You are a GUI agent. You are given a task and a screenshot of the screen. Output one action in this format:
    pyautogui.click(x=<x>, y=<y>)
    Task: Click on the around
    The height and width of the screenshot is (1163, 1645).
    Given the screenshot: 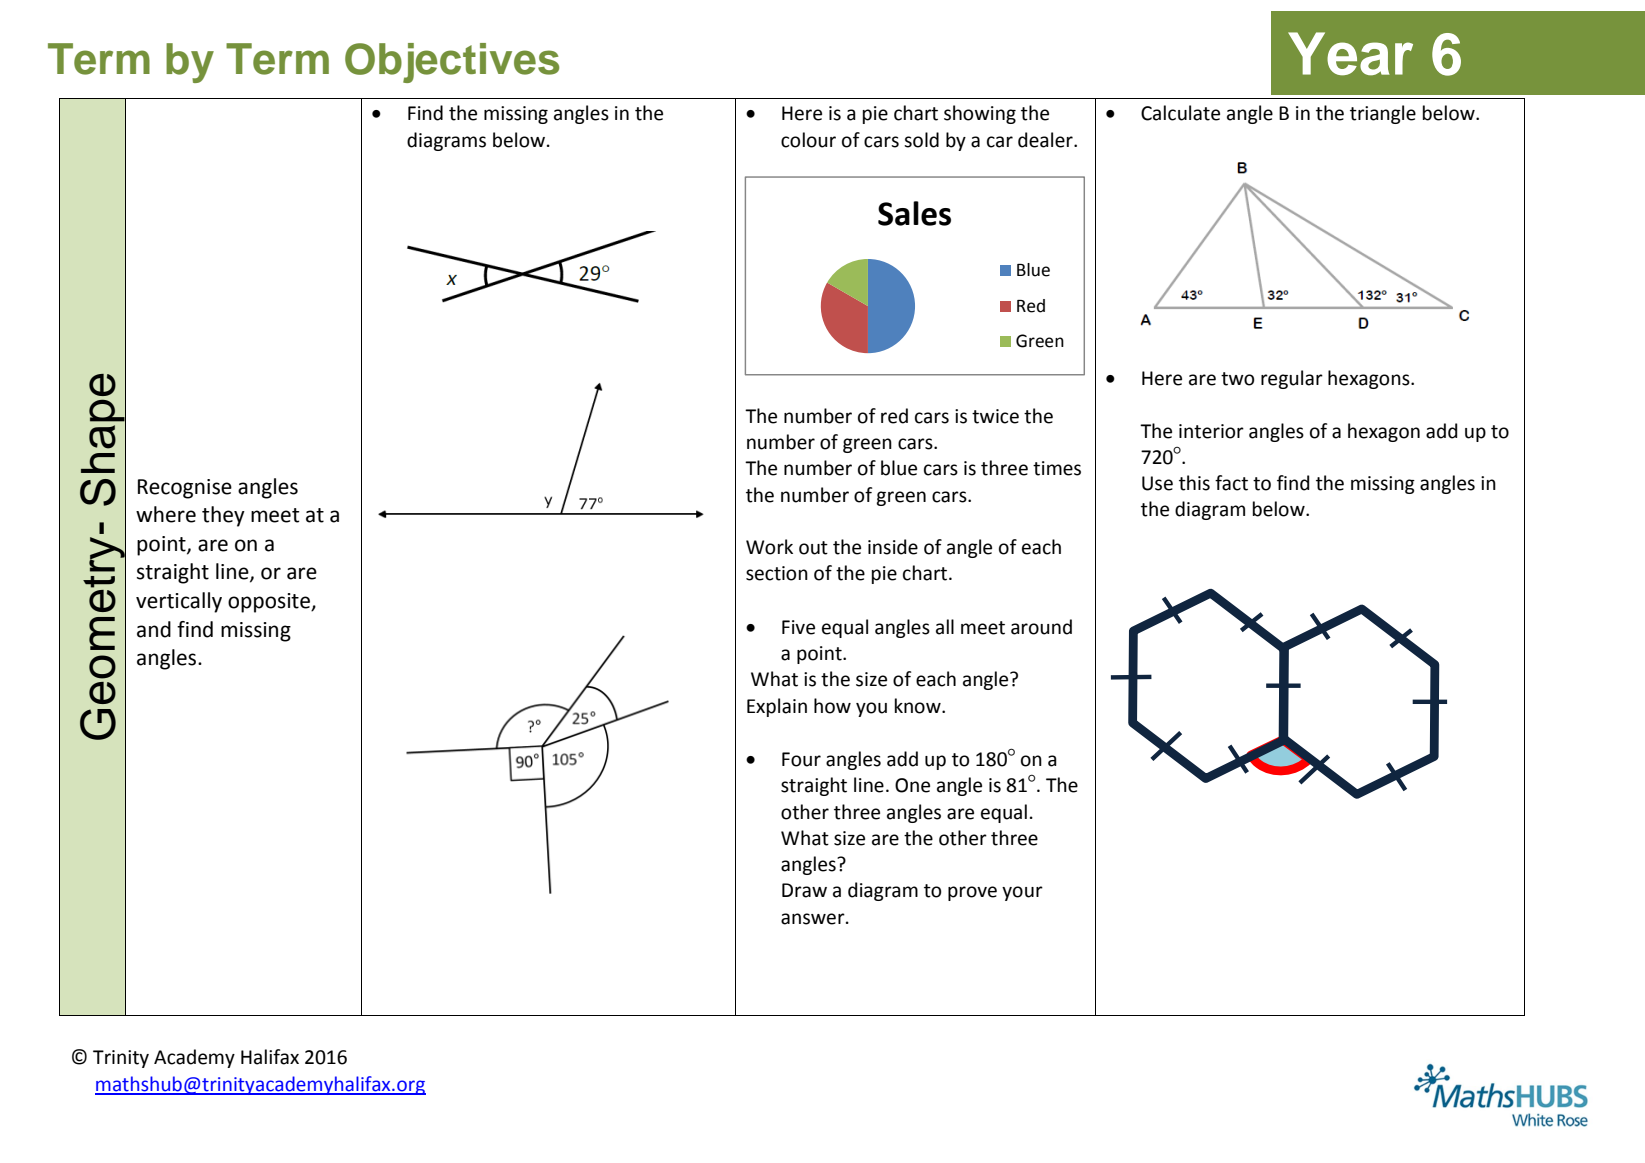 What is the action you would take?
    pyautogui.click(x=1041, y=627)
